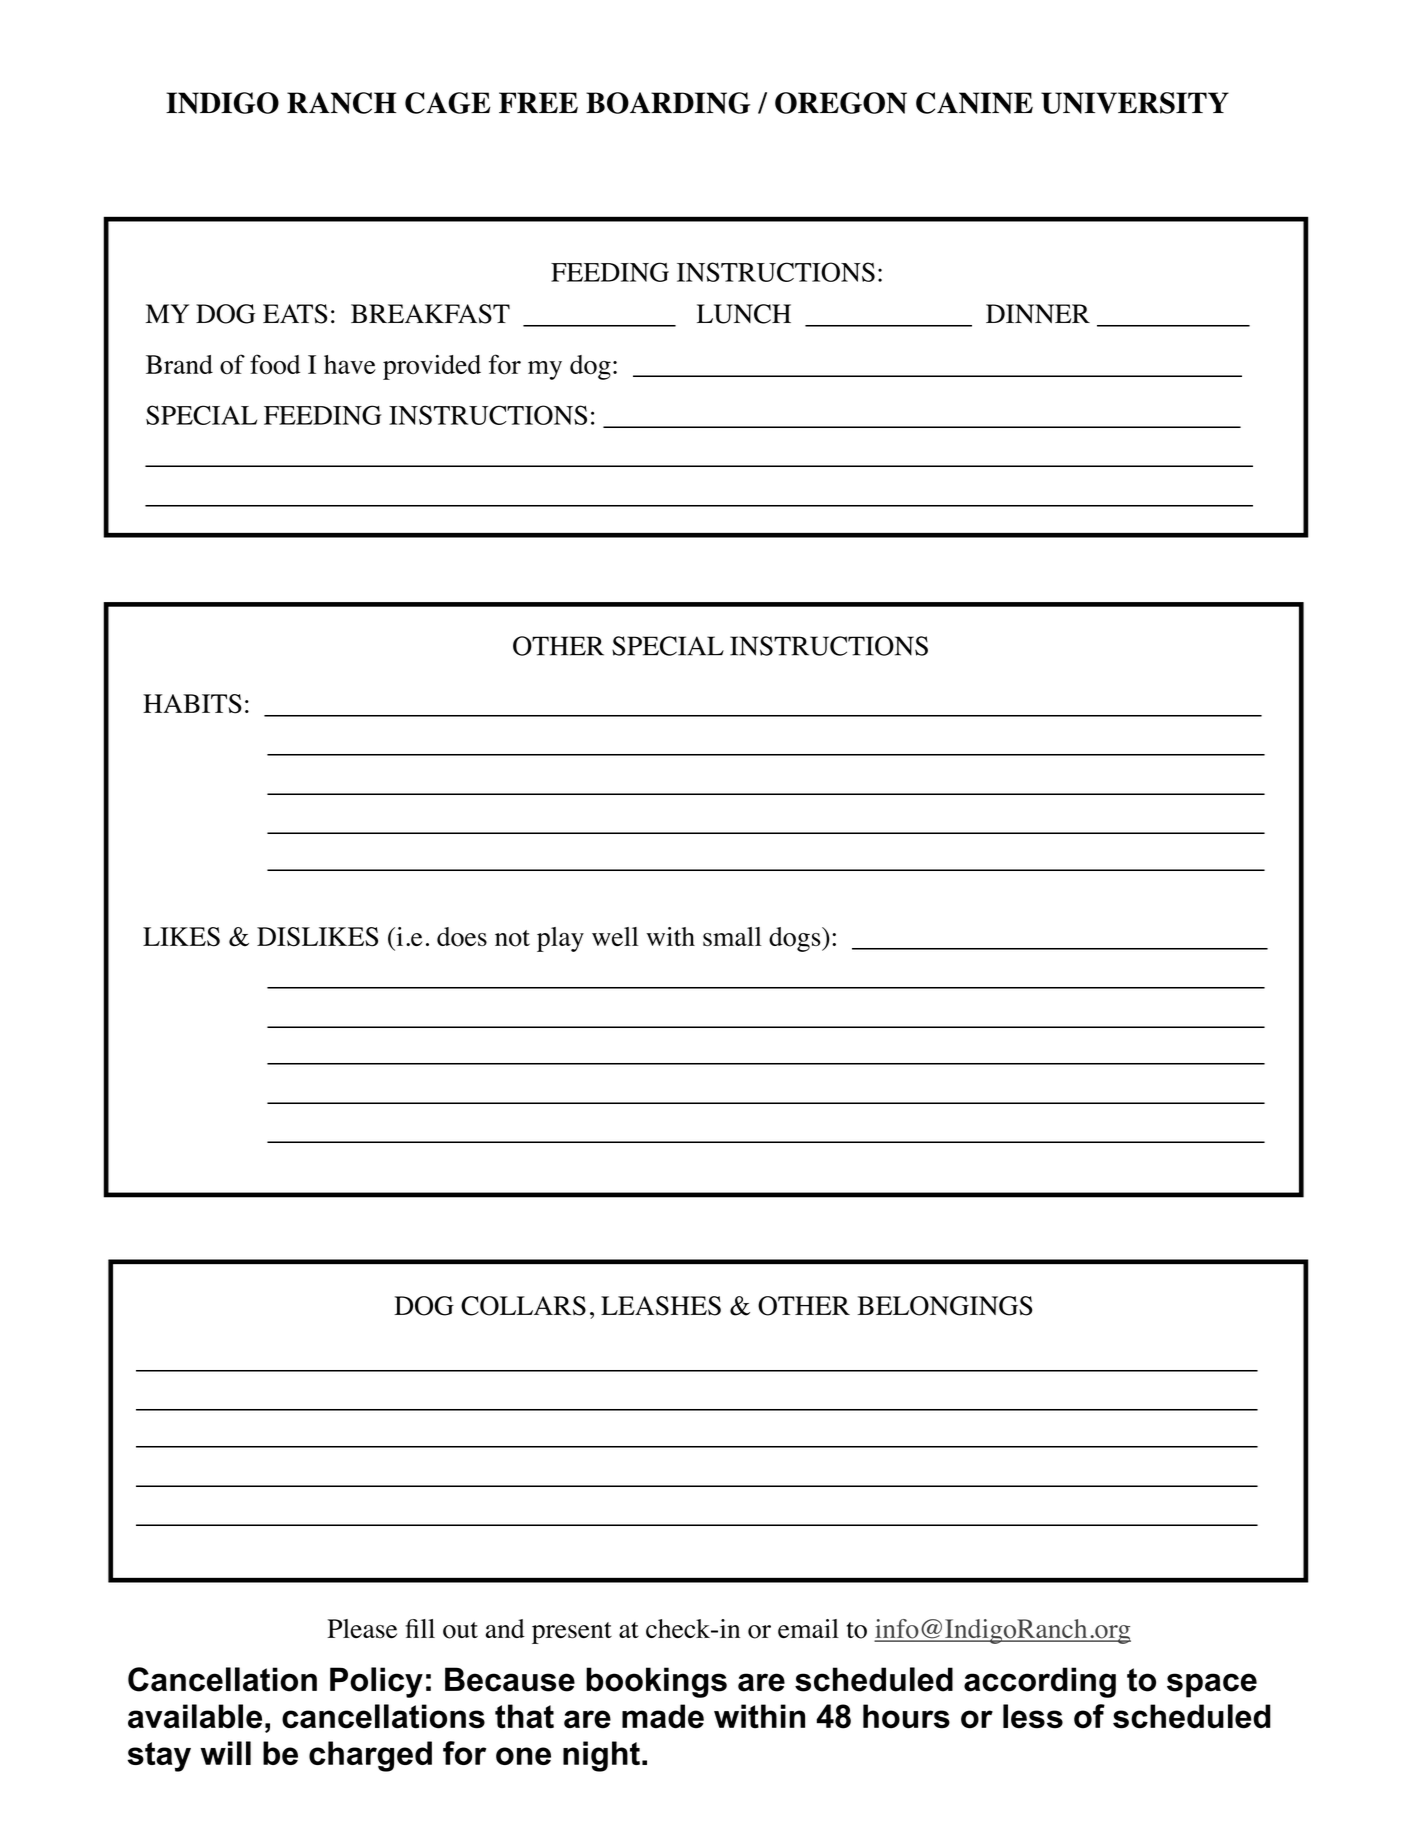 Image resolution: width=1412 pixels, height=1827 pixels. Describe the element at coordinates (796, 939) in the screenshot. I see `dogs` at that location.
